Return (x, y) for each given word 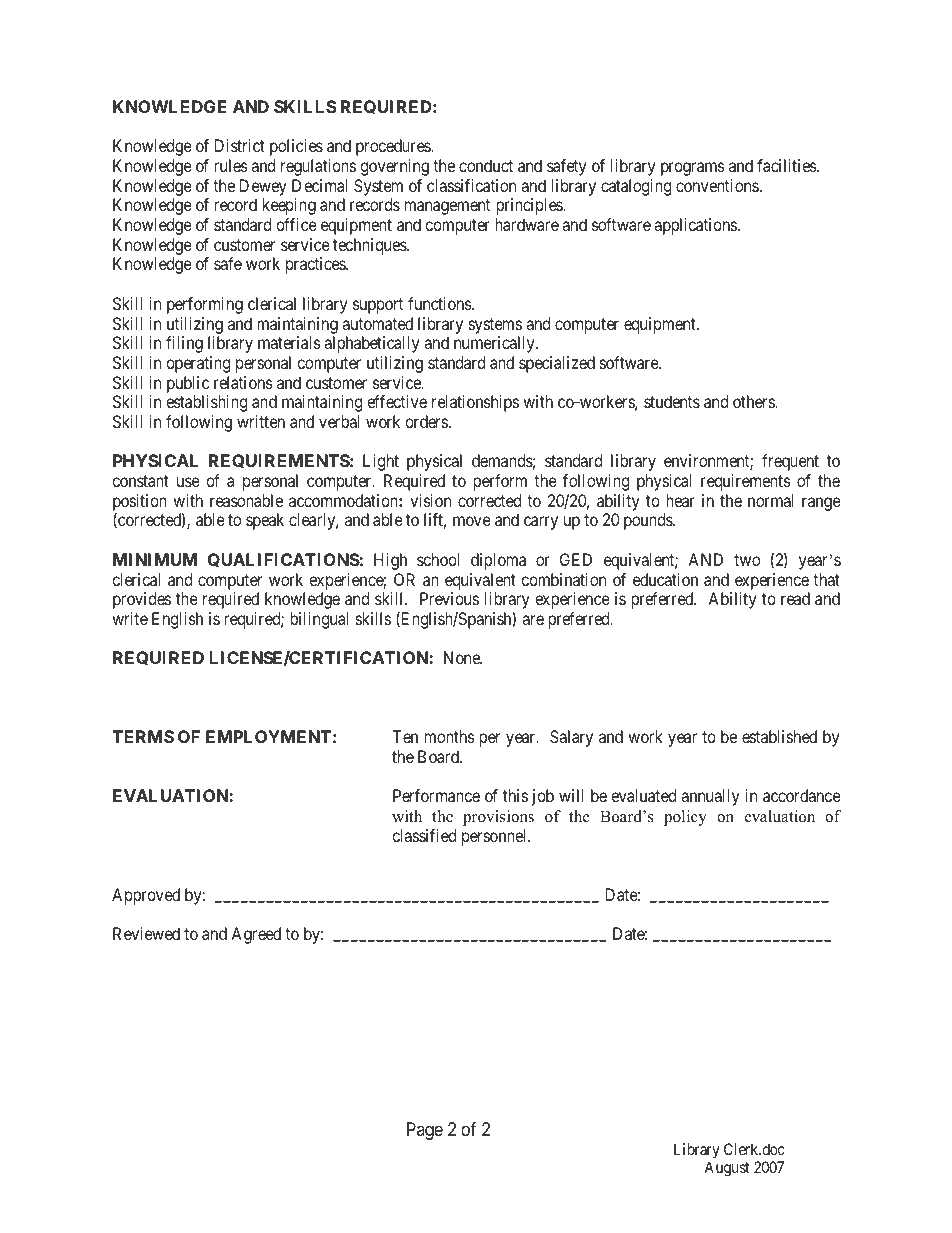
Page (425, 1131)
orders (426, 421)
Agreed (256, 935)
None (463, 657)
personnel (496, 837)
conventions (717, 185)
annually (710, 797)
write (130, 618)
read (795, 598)
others (754, 401)
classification (471, 185)
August (726, 1169)
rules (231, 165)
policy (685, 818)
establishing (206, 403)
